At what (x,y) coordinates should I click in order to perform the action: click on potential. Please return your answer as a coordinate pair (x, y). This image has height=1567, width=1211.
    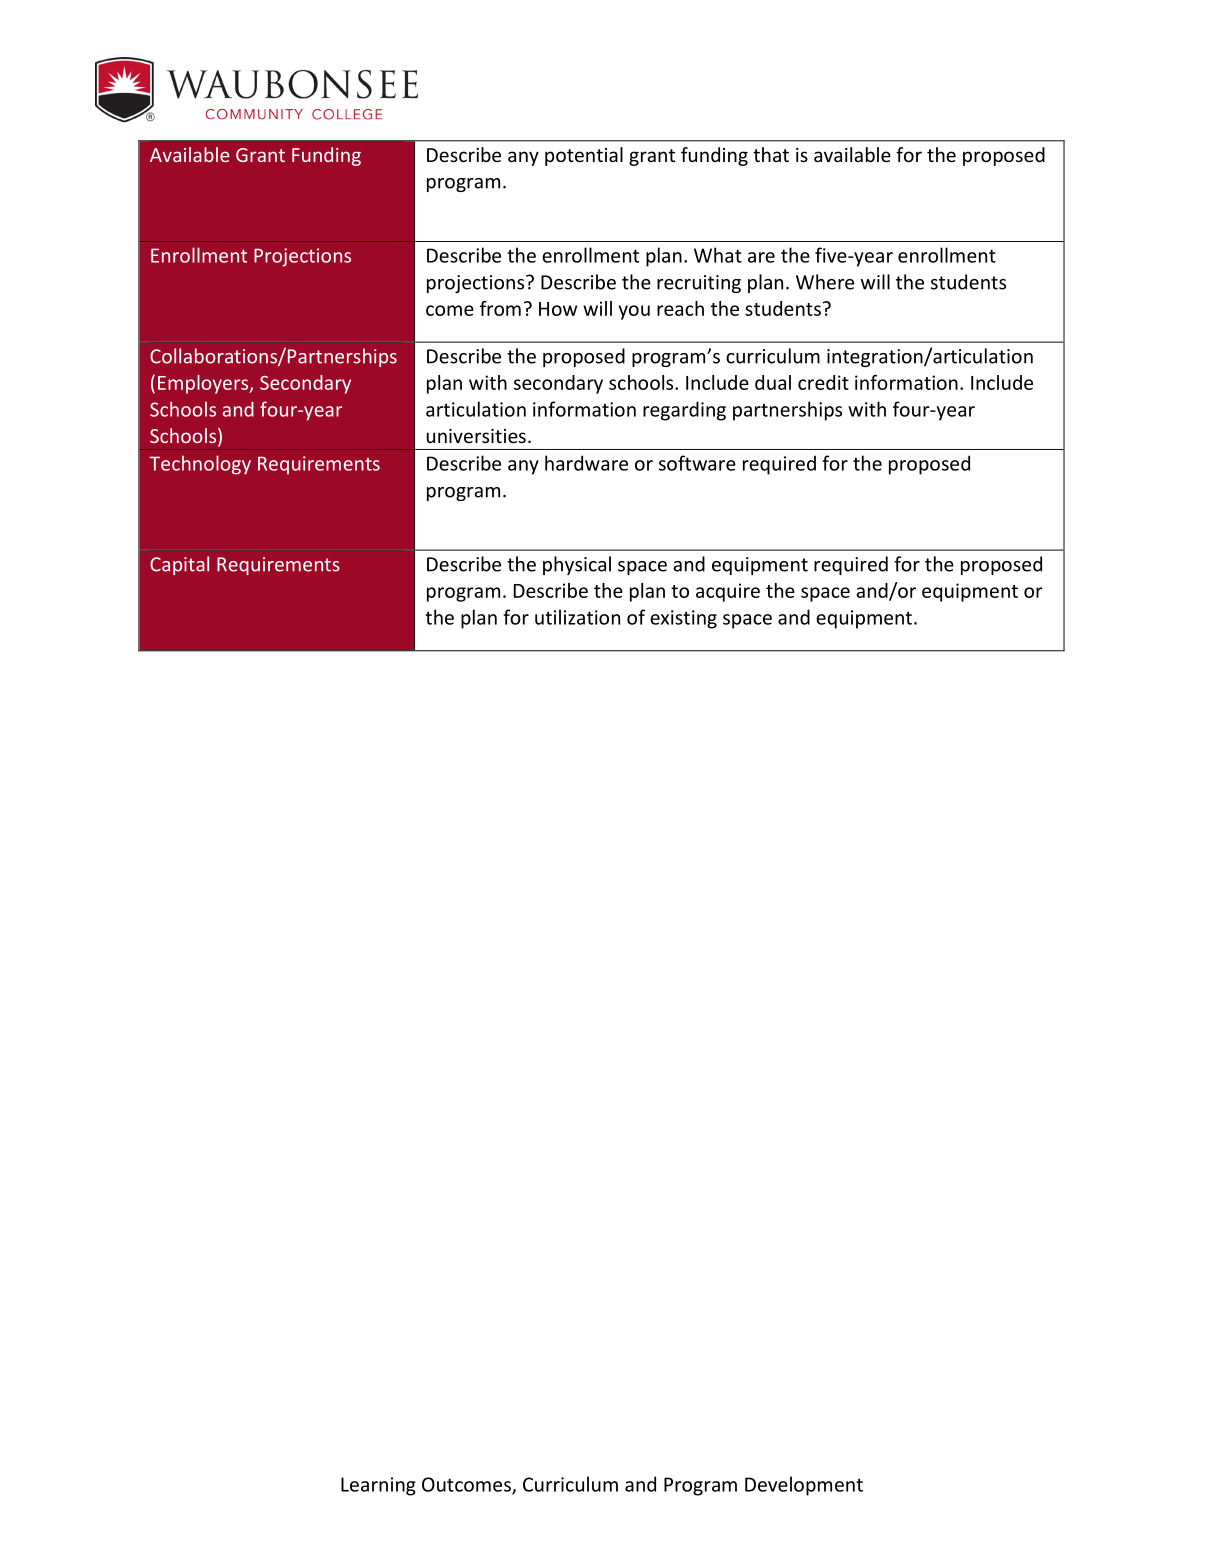
    Looking at the image, I should click on (584, 156).
